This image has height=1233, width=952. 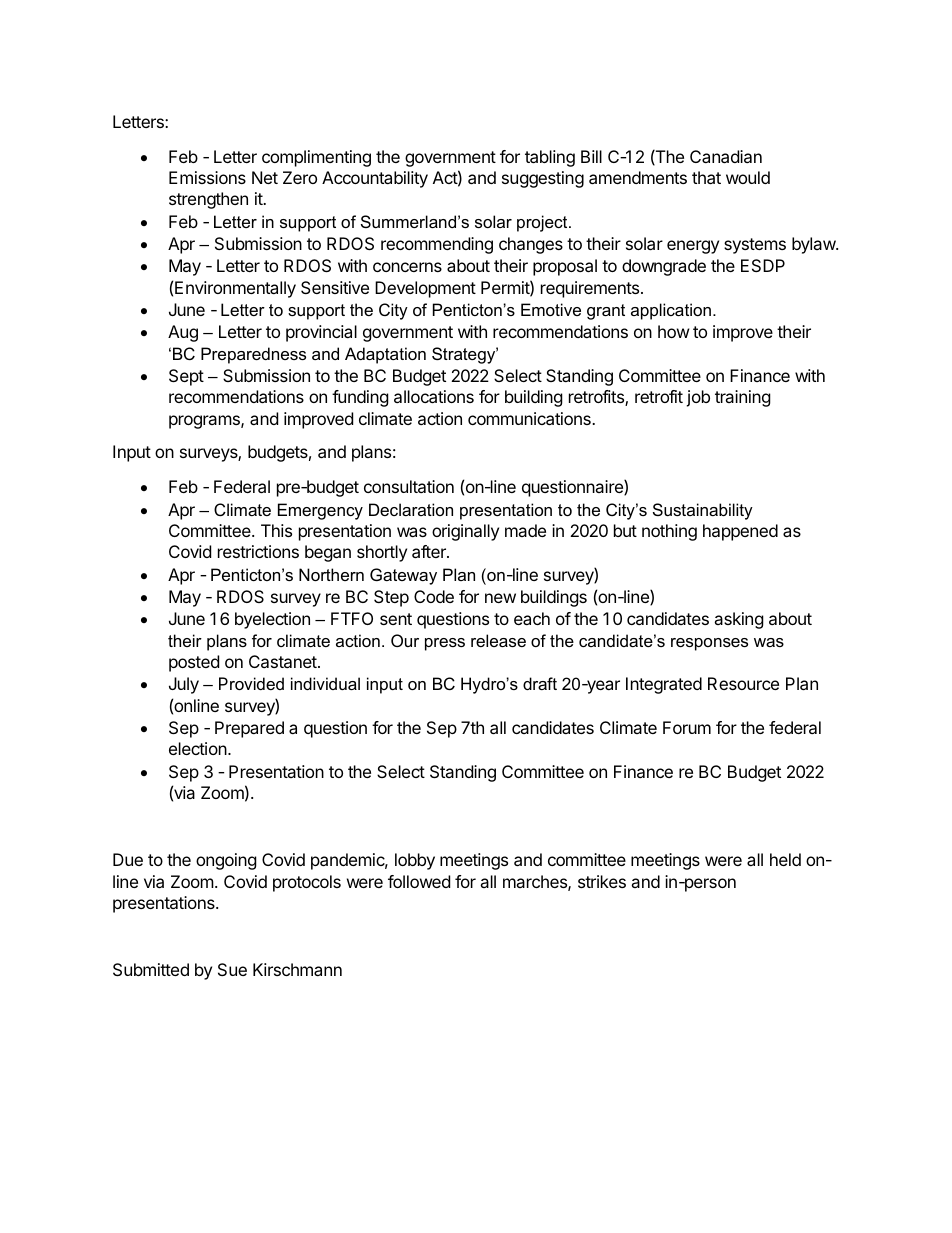 I want to click on after, so click(x=430, y=551).
